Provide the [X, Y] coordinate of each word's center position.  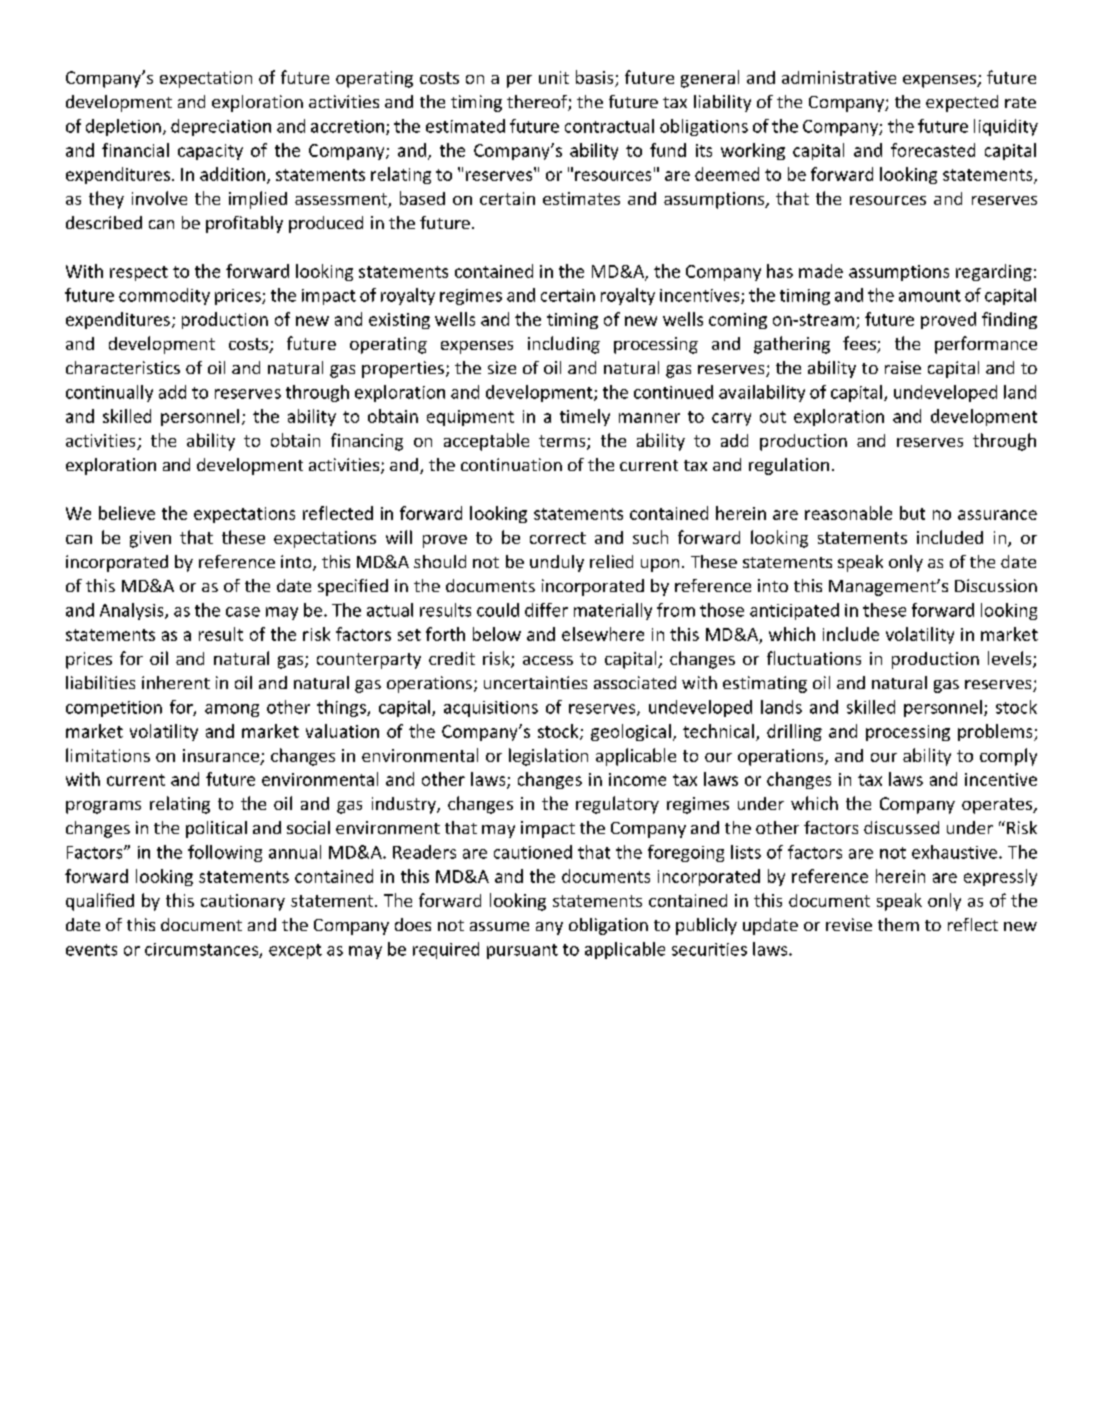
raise [903, 367]
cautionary [243, 902]
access [548, 660]
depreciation [221, 127]
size [502, 367]
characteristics [123, 367]
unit [554, 77]
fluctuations [814, 658]
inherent [176, 682]
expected [962, 103]
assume [499, 926]
